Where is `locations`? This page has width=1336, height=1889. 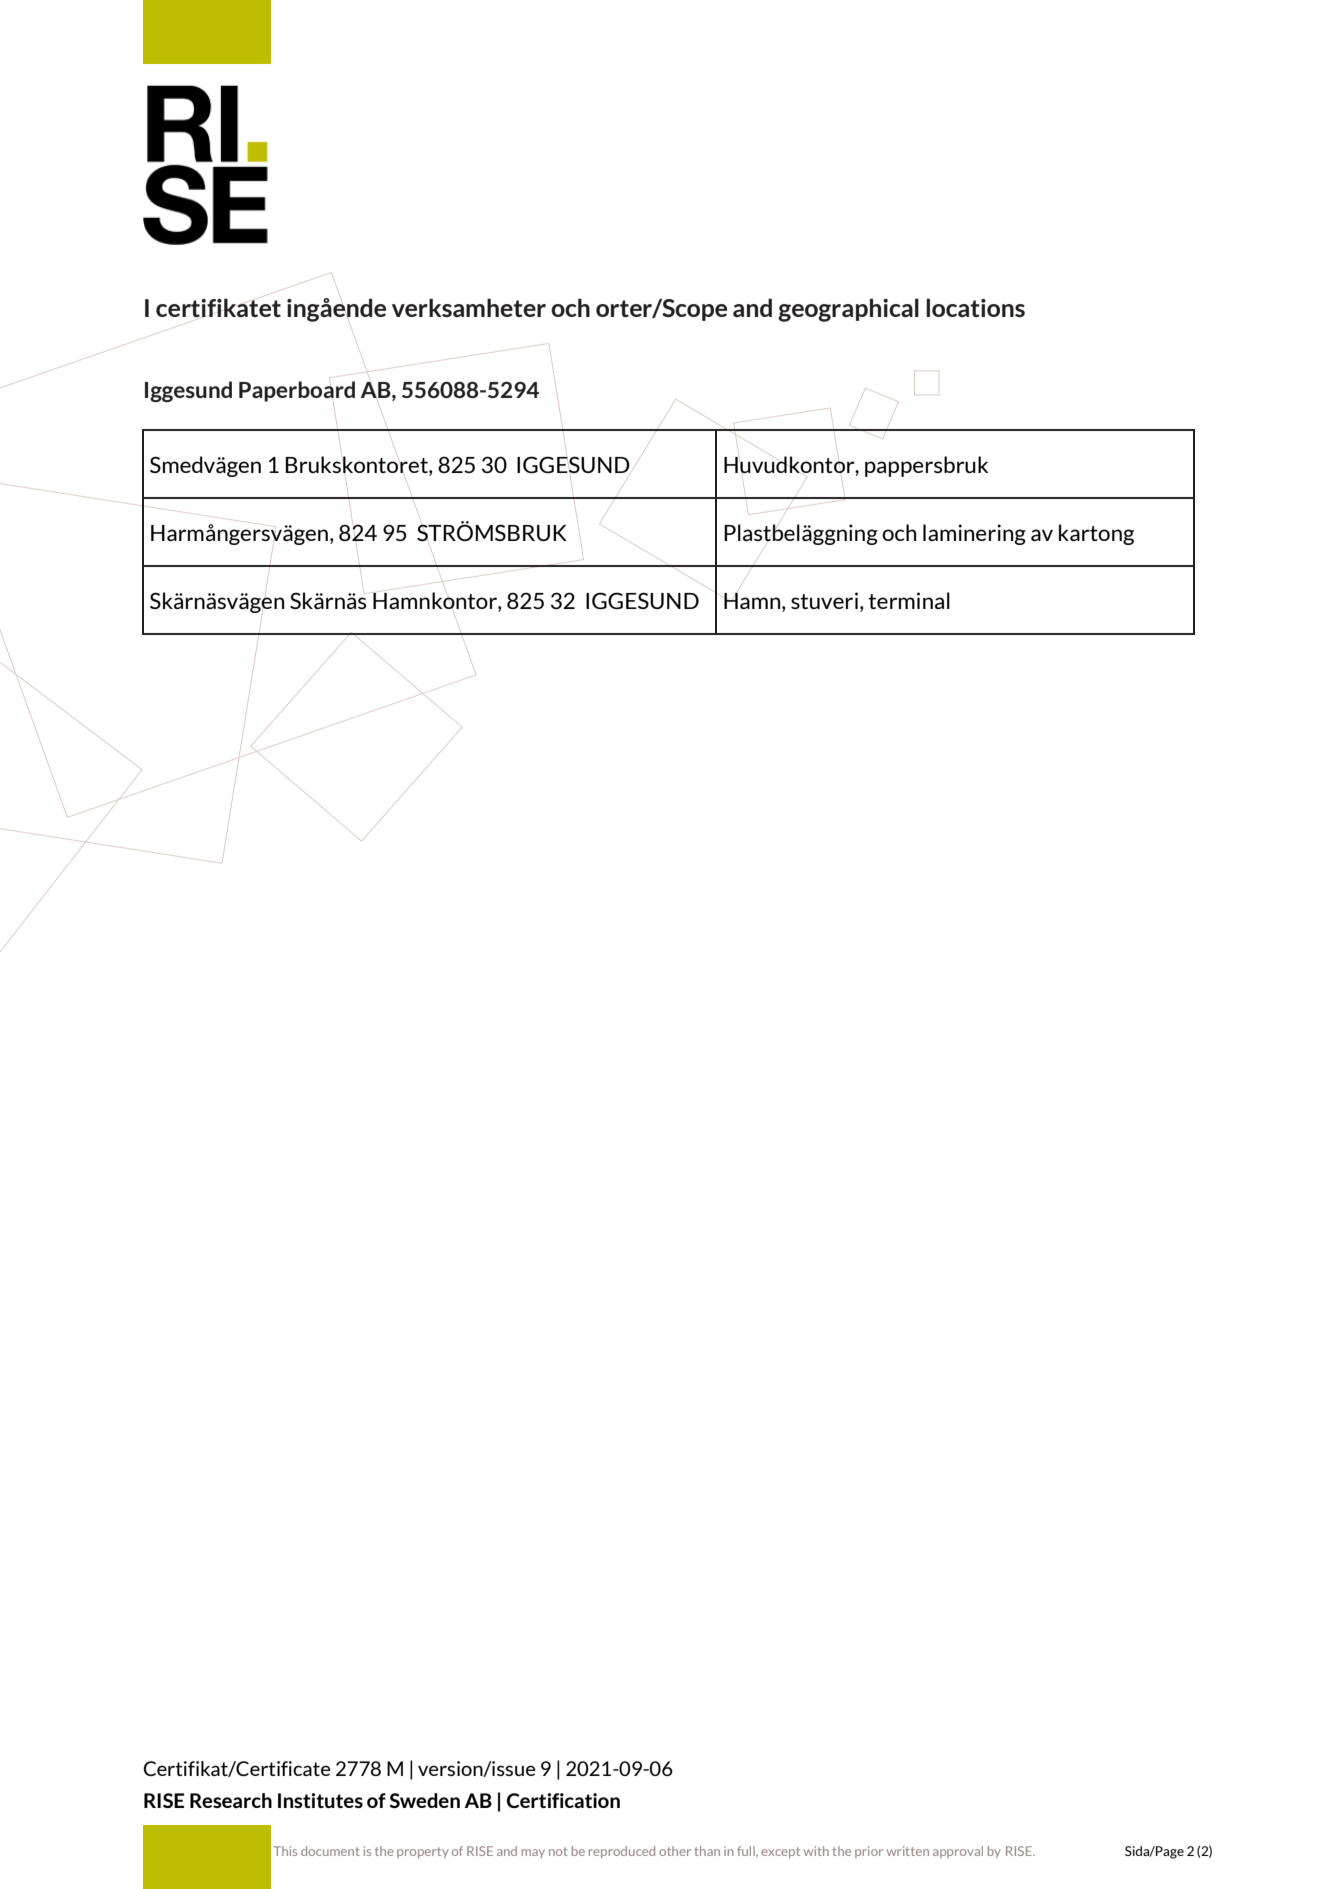 locations is located at coordinates (975, 307).
